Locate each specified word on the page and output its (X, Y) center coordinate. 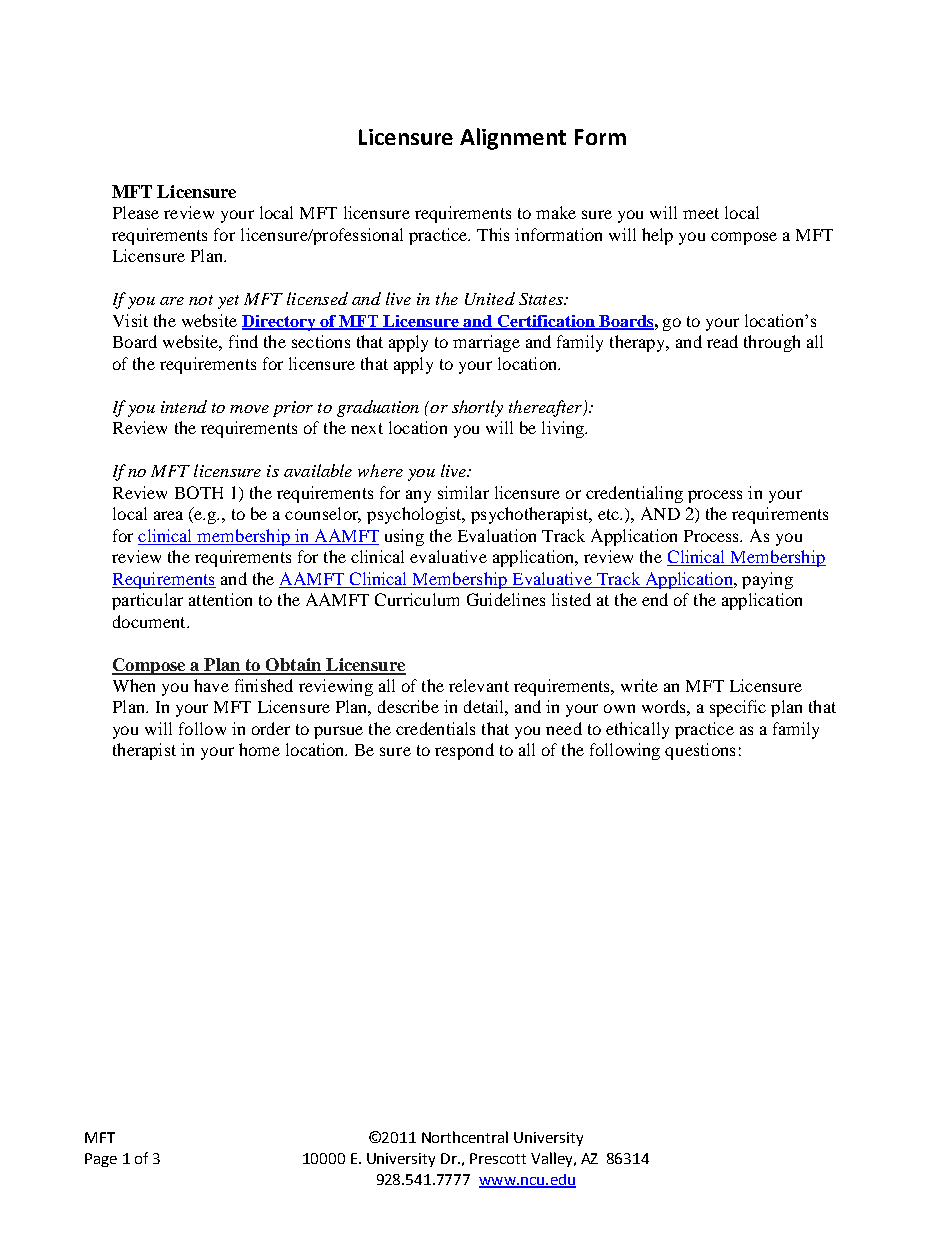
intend (184, 406)
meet (701, 213)
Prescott (498, 1158)
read (722, 341)
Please (136, 212)
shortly (477, 408)
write (639, 685)
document (150, 621)
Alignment (513, 139)
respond (464, 751)
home (259, 749)
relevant (479, 685)
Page (101, 1160)
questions (700, 751)
